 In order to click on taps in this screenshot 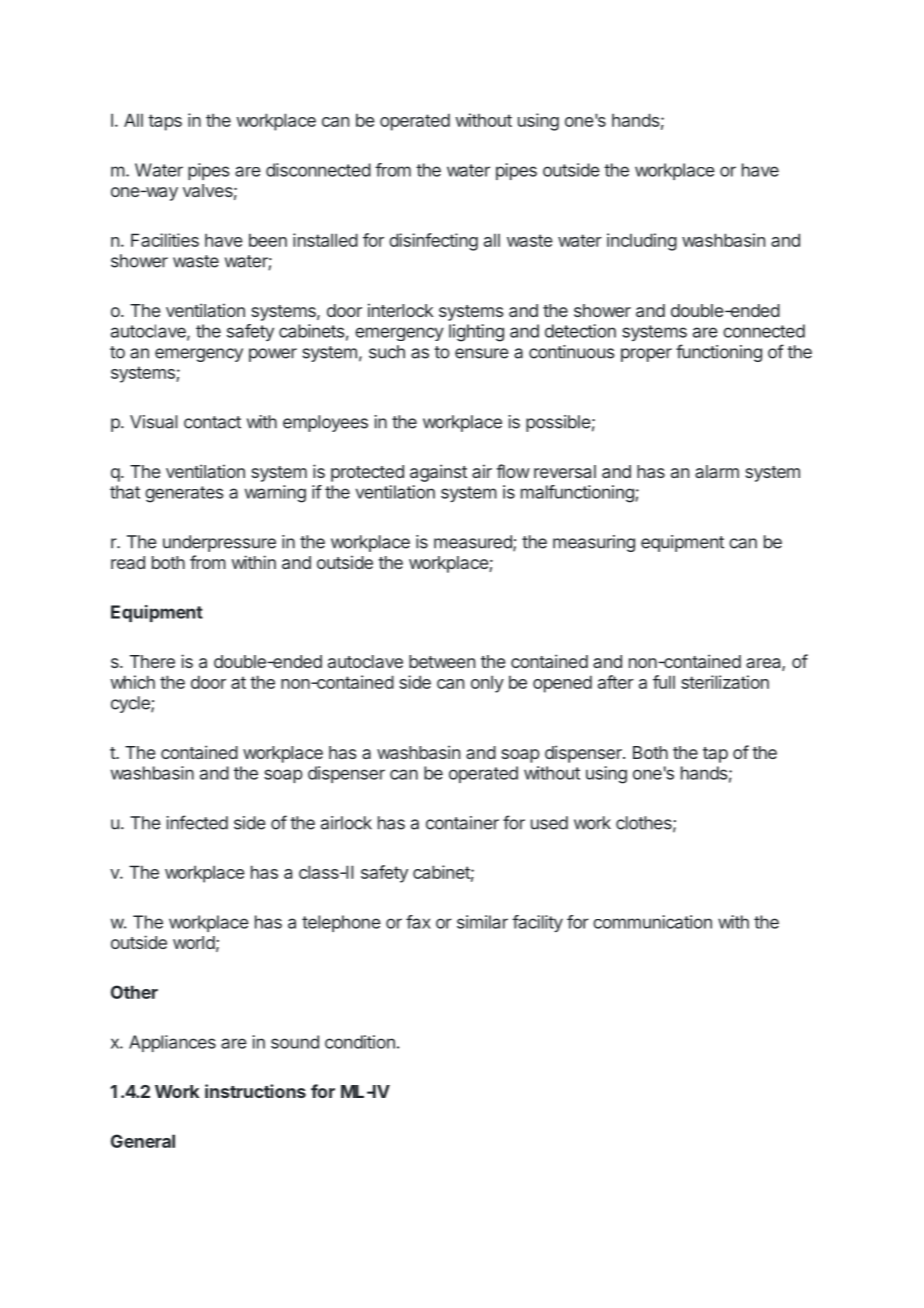, I will do `click(165, 122)`.
